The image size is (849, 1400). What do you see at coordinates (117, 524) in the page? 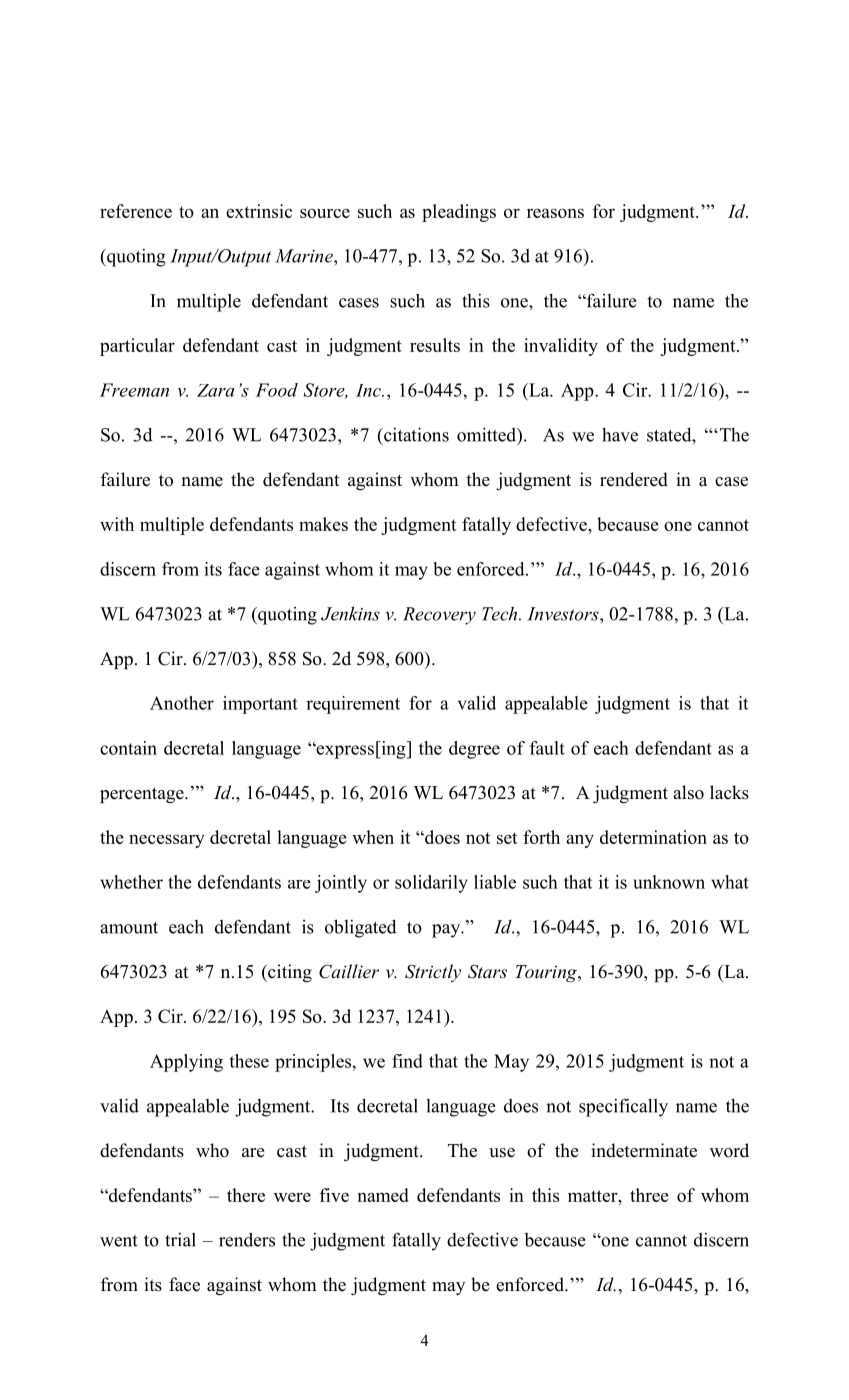
I see `with` at bounding box center [117, 524].
